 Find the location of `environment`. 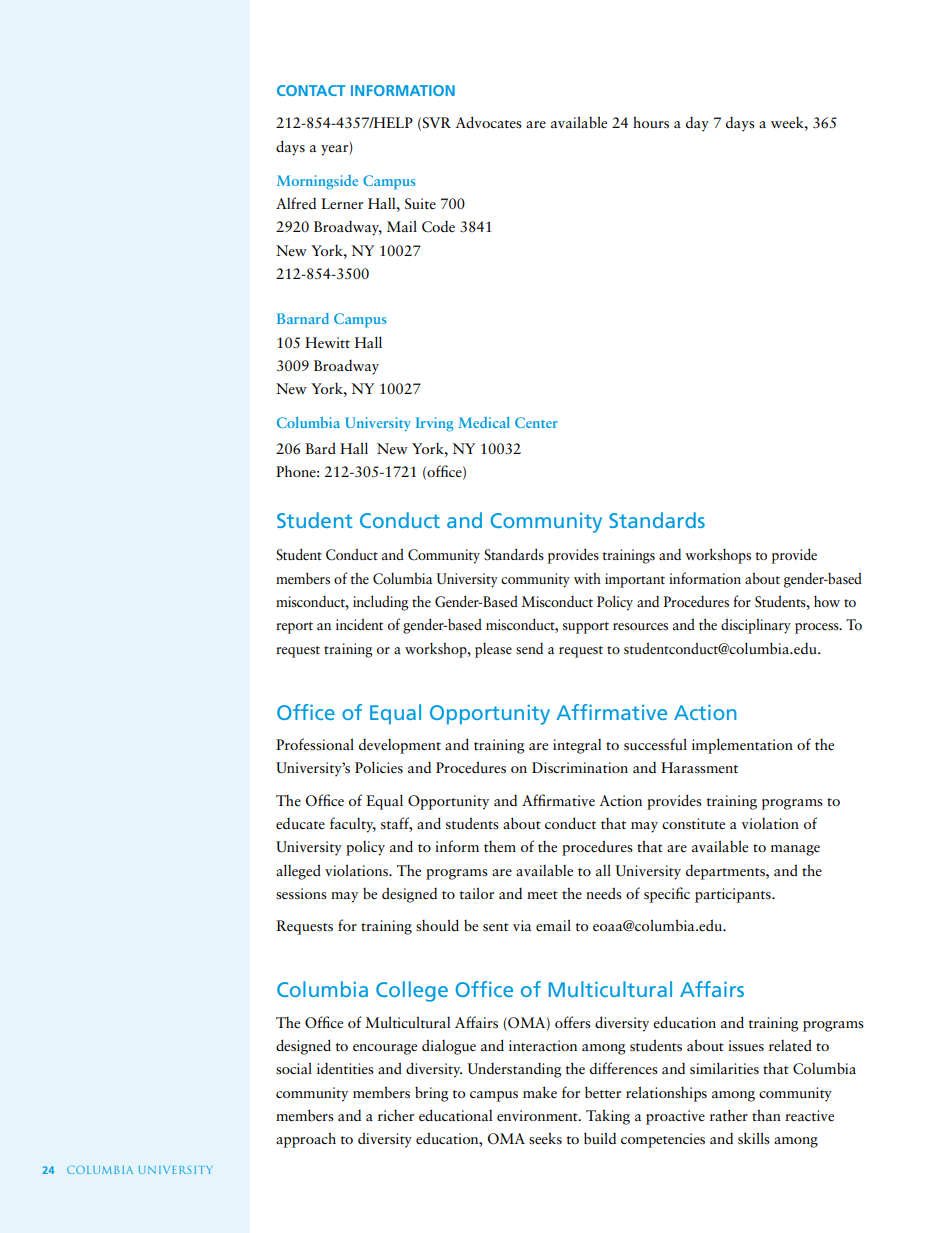

environment is located at coordinates (538, 1116).
